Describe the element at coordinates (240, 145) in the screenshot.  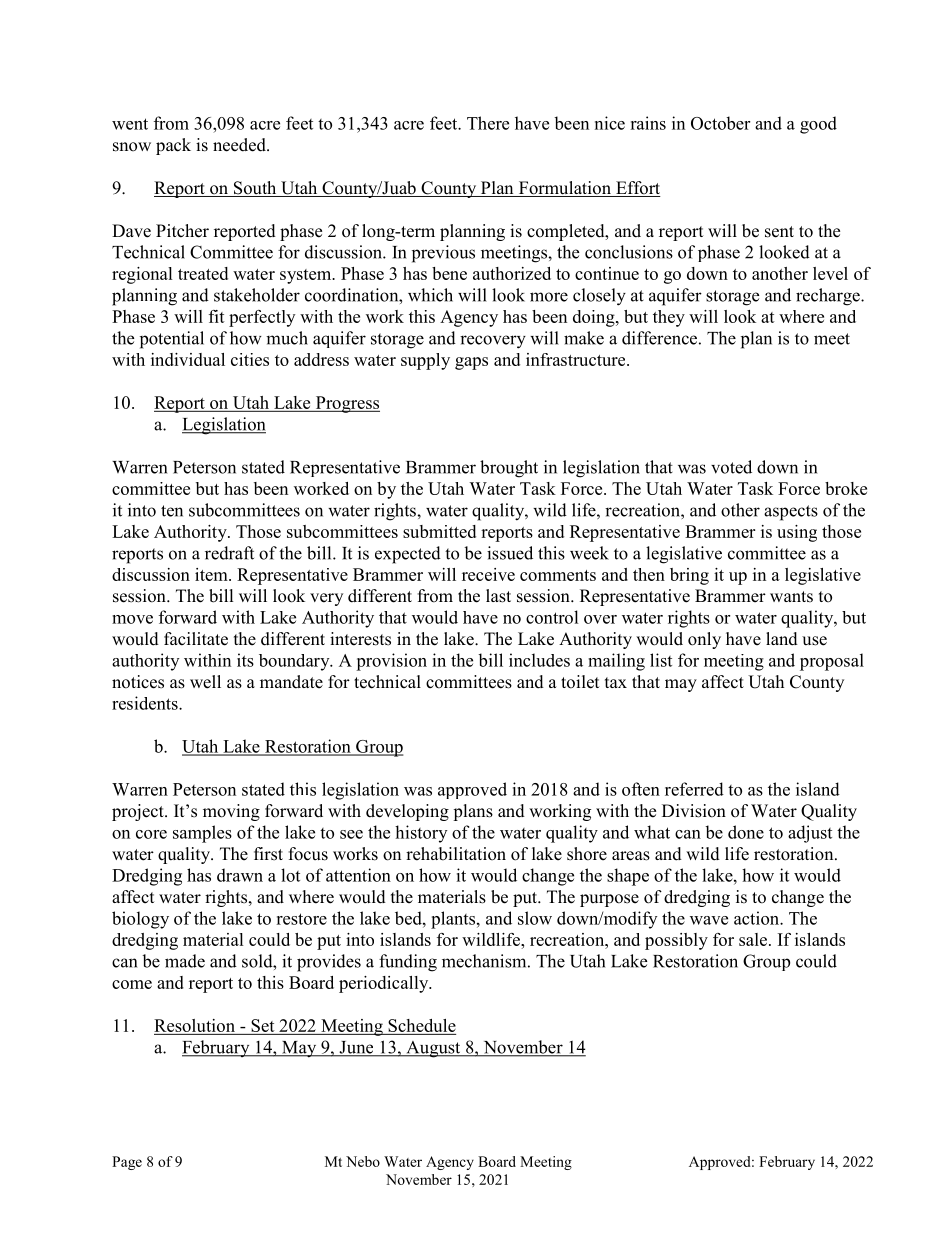
I see `needed` at that location.
